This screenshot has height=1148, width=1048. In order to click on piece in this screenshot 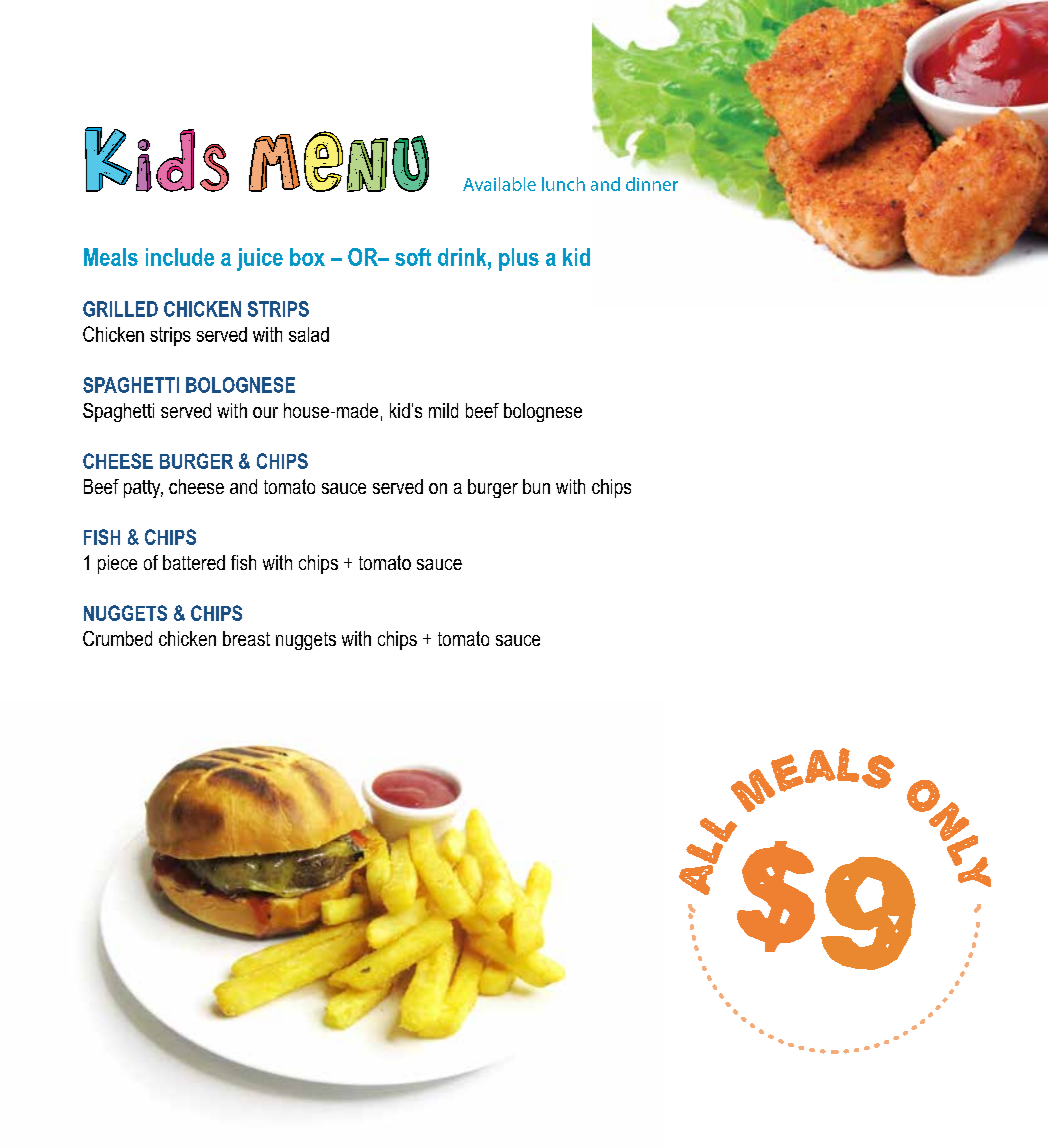, I will do `click(117, 564)`.
